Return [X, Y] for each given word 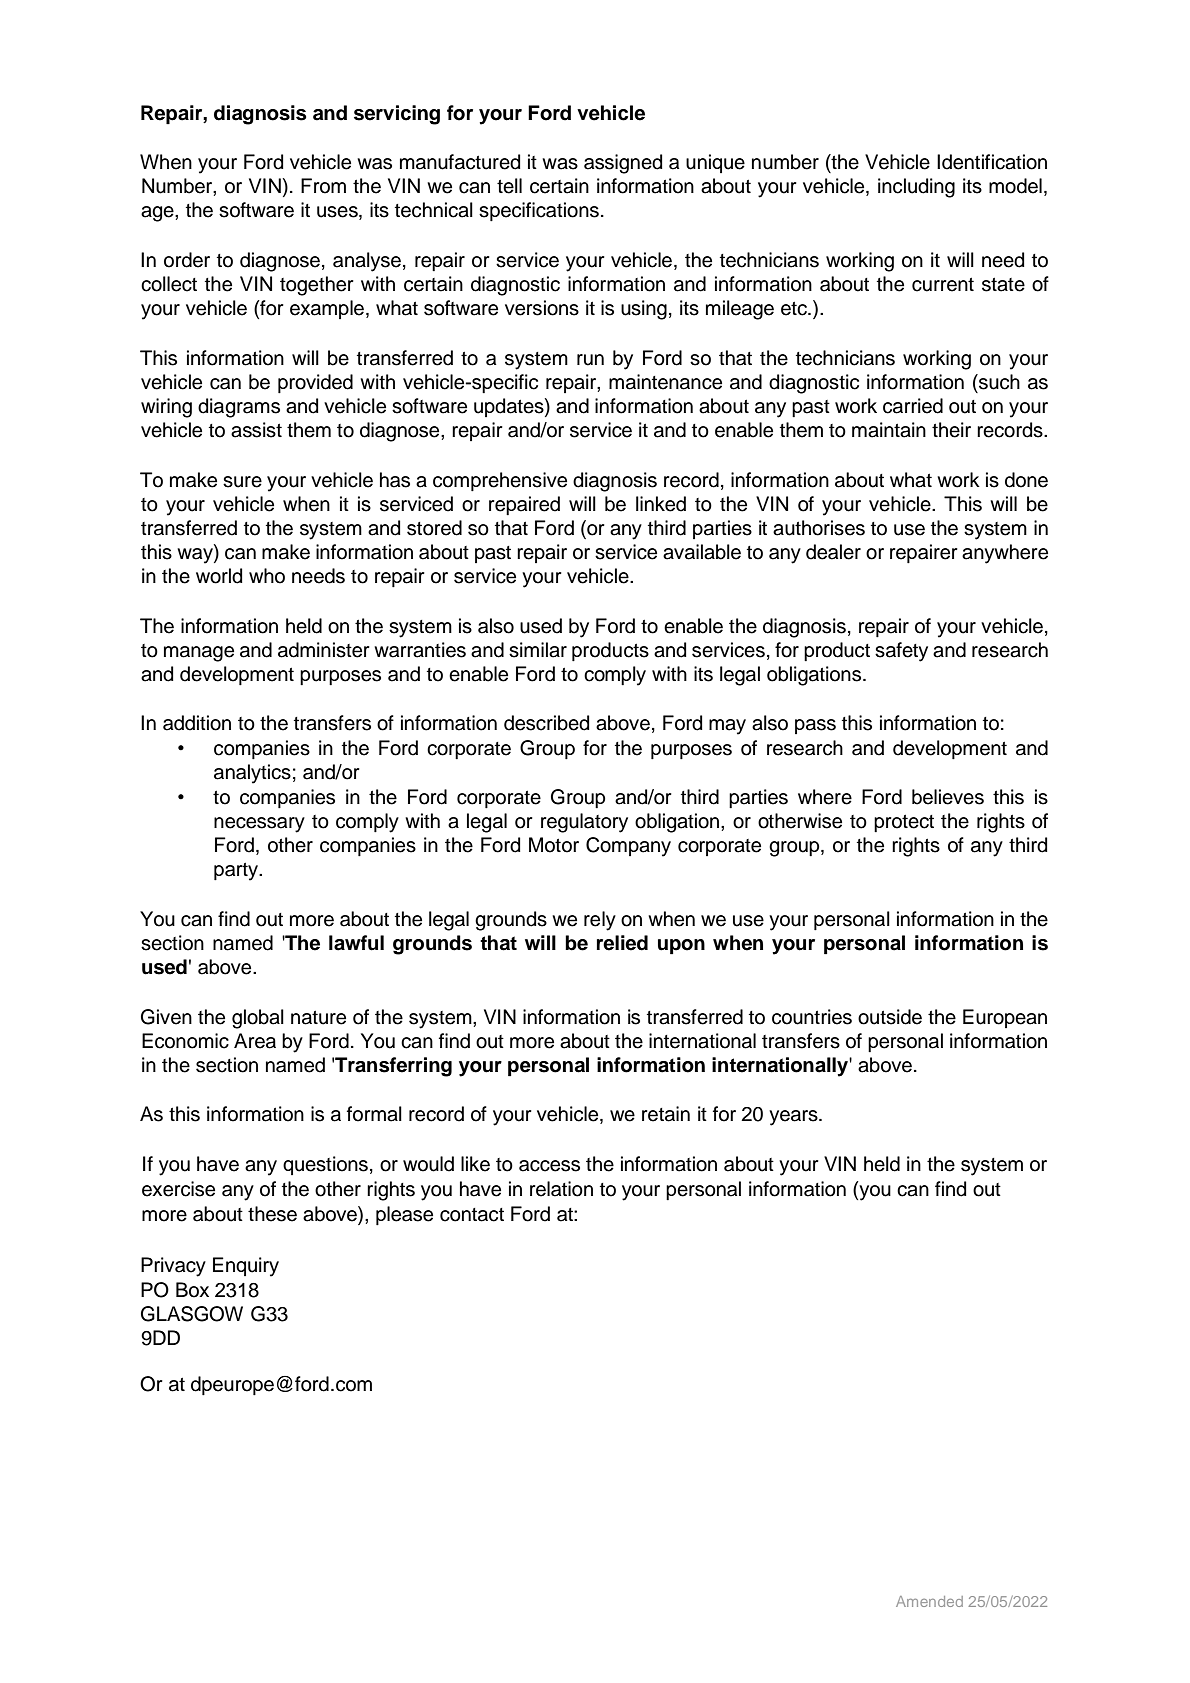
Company [628, 847]
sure [242, 482]
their [951, 430]
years [794, 1118]
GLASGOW [192, 1314]
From [323, 186]
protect [904, 823]
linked [661, 504]
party [237, 872]
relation [561, 1189]
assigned [623, 164]
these [272, 1214]
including [916, 188]
